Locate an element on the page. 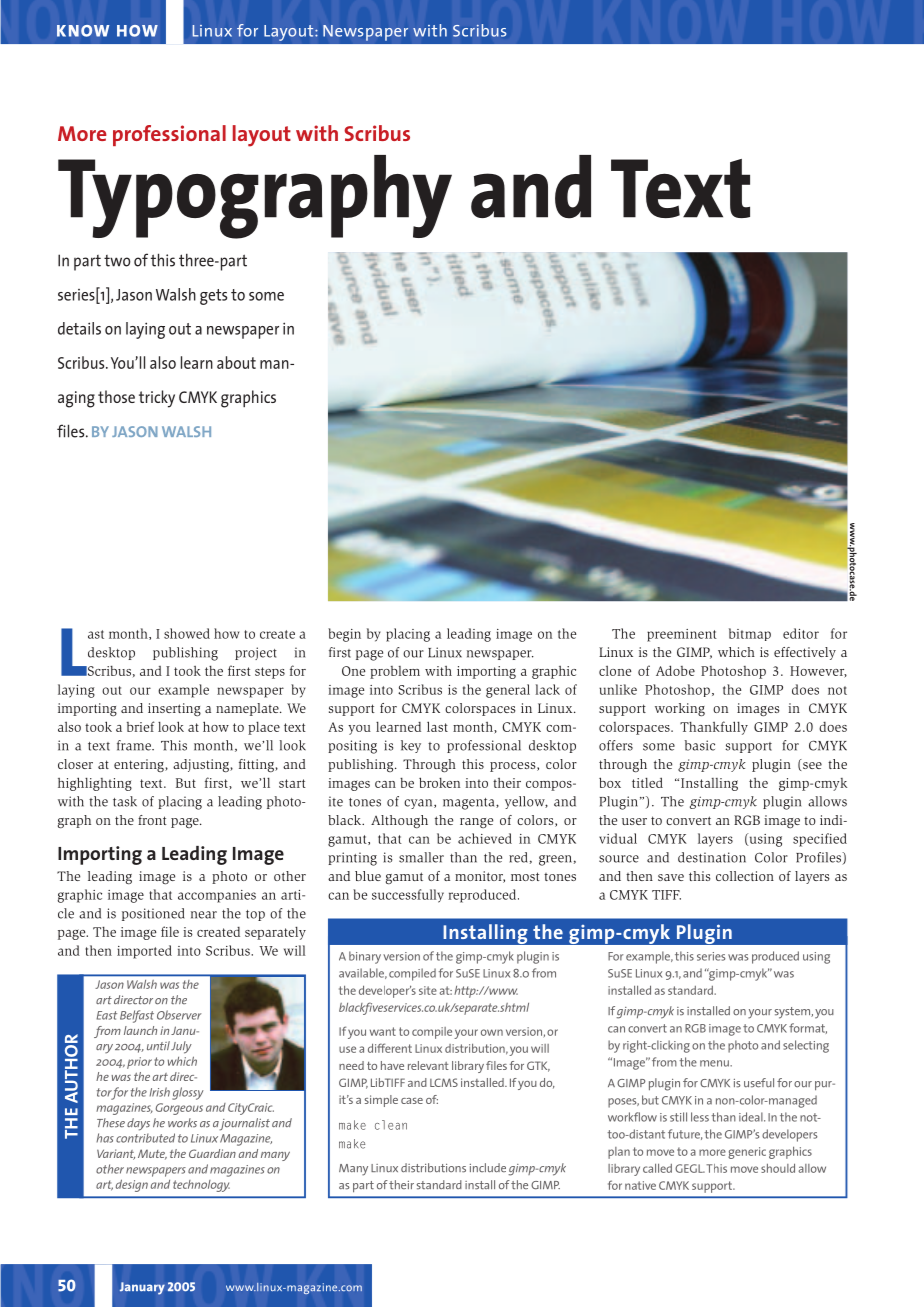 The width and height of the image is (924, 1307). about is located at coordinates (236, 362).
